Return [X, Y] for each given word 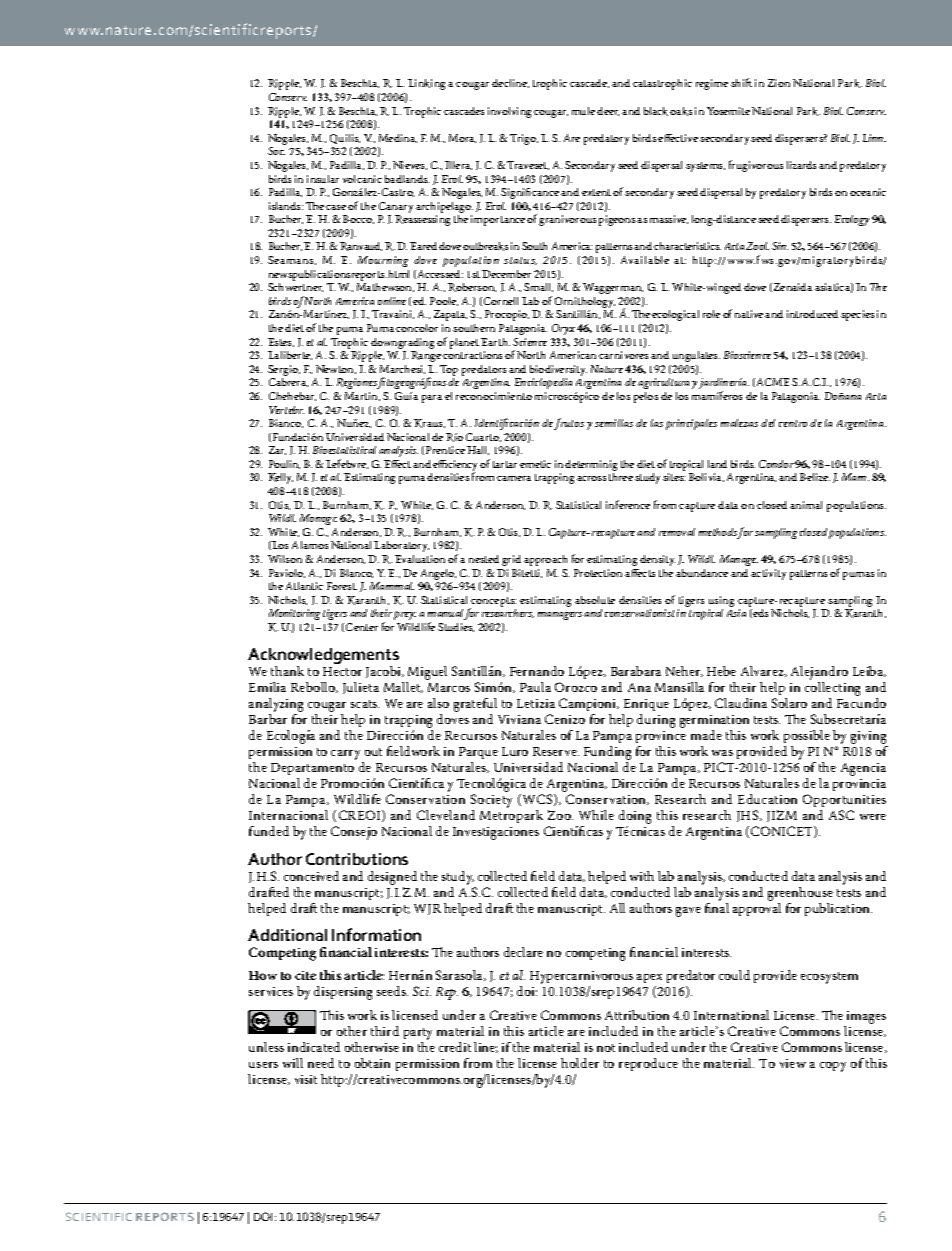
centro [793, 423]
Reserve [556, 751]
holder [580, 1063]
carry [345, 755]
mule [583, 111]
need [321, 1063]
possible [807, 736]
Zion [779, 83]
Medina [398, 138]
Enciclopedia [543, 383]
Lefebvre [347, 464]
